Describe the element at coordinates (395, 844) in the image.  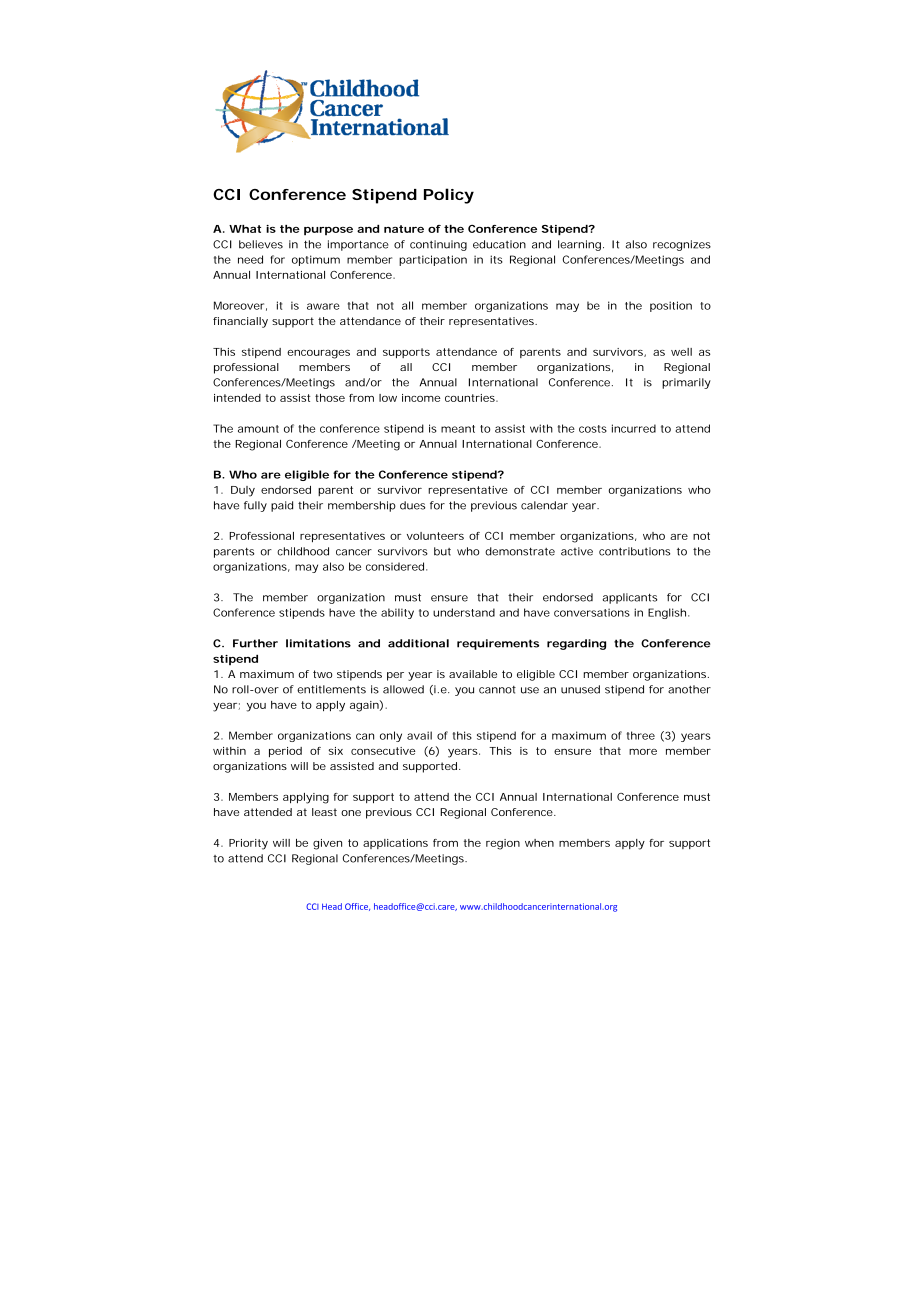
I see `applications` at that location.
